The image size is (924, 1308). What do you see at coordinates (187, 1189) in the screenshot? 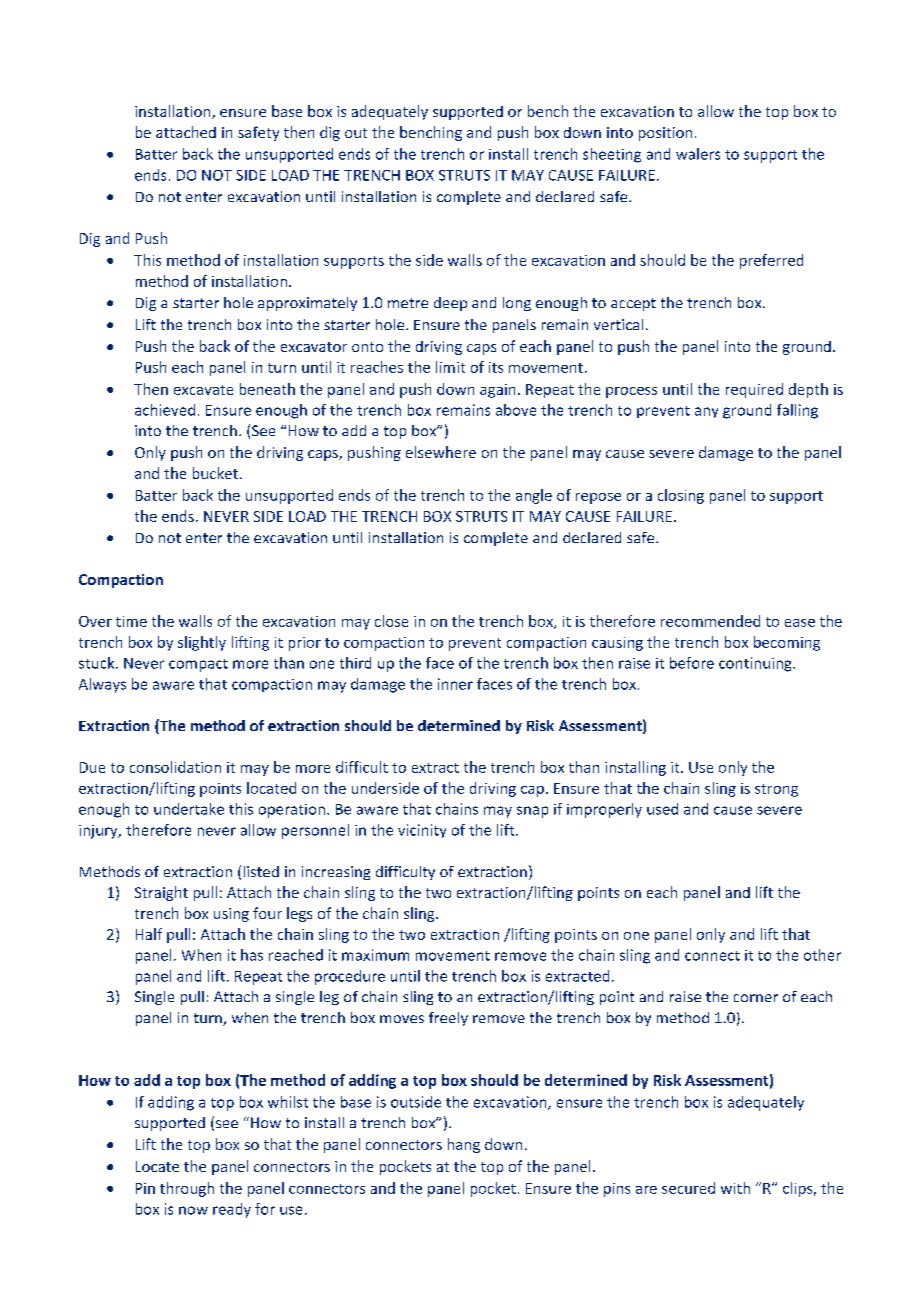
I see `through` at bounding box center [187, 1189].
